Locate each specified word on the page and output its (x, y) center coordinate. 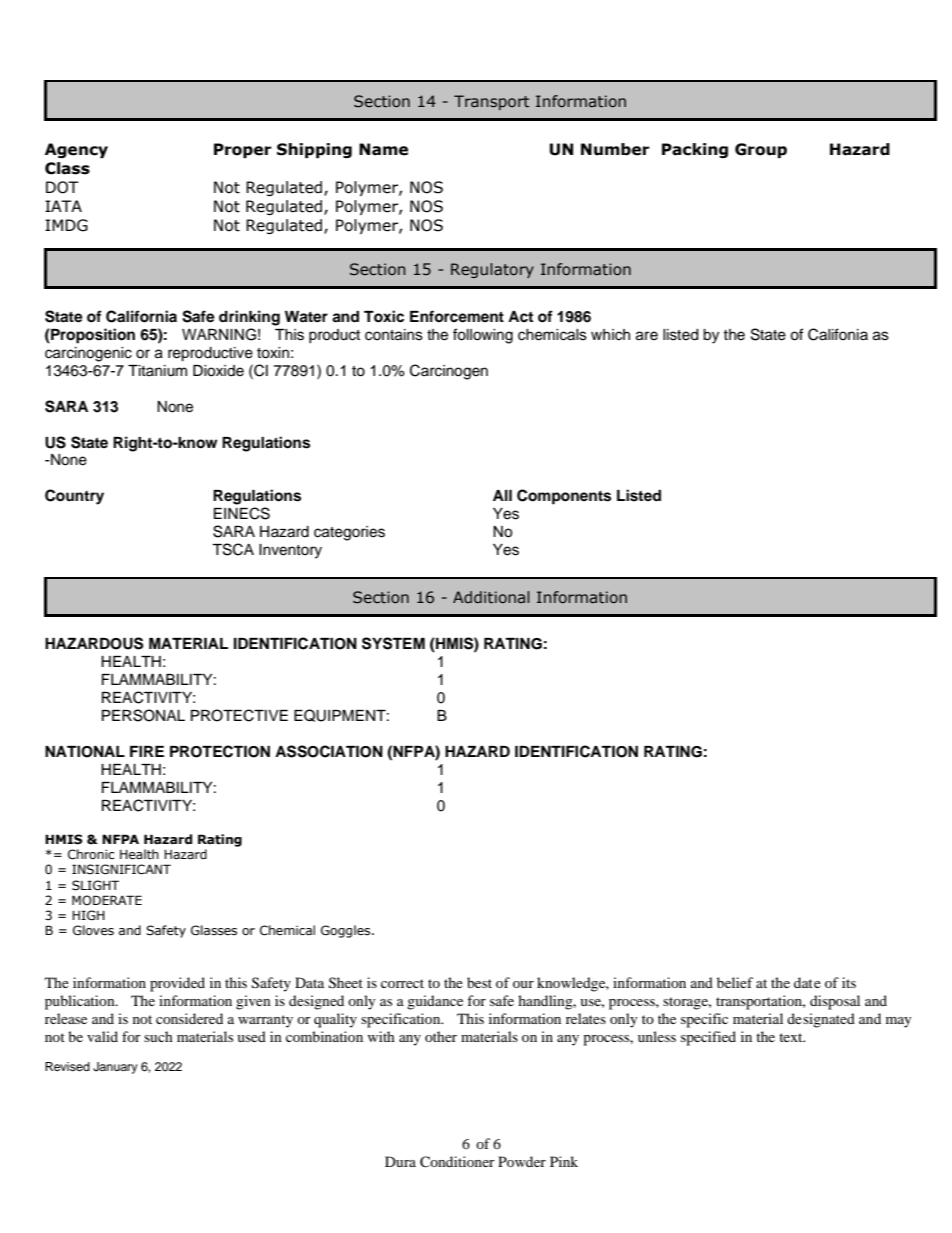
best (479, 982)
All (502, 495)
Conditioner (457, 1162)
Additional (491, 597)
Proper (243, 150)
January (115, 1068)
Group (761, 150)
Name (383, 149)
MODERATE (107, 900)
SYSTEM (393, 643)
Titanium (157, 371)
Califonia (838, 334)
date (807, 982)
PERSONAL (143, 715)
